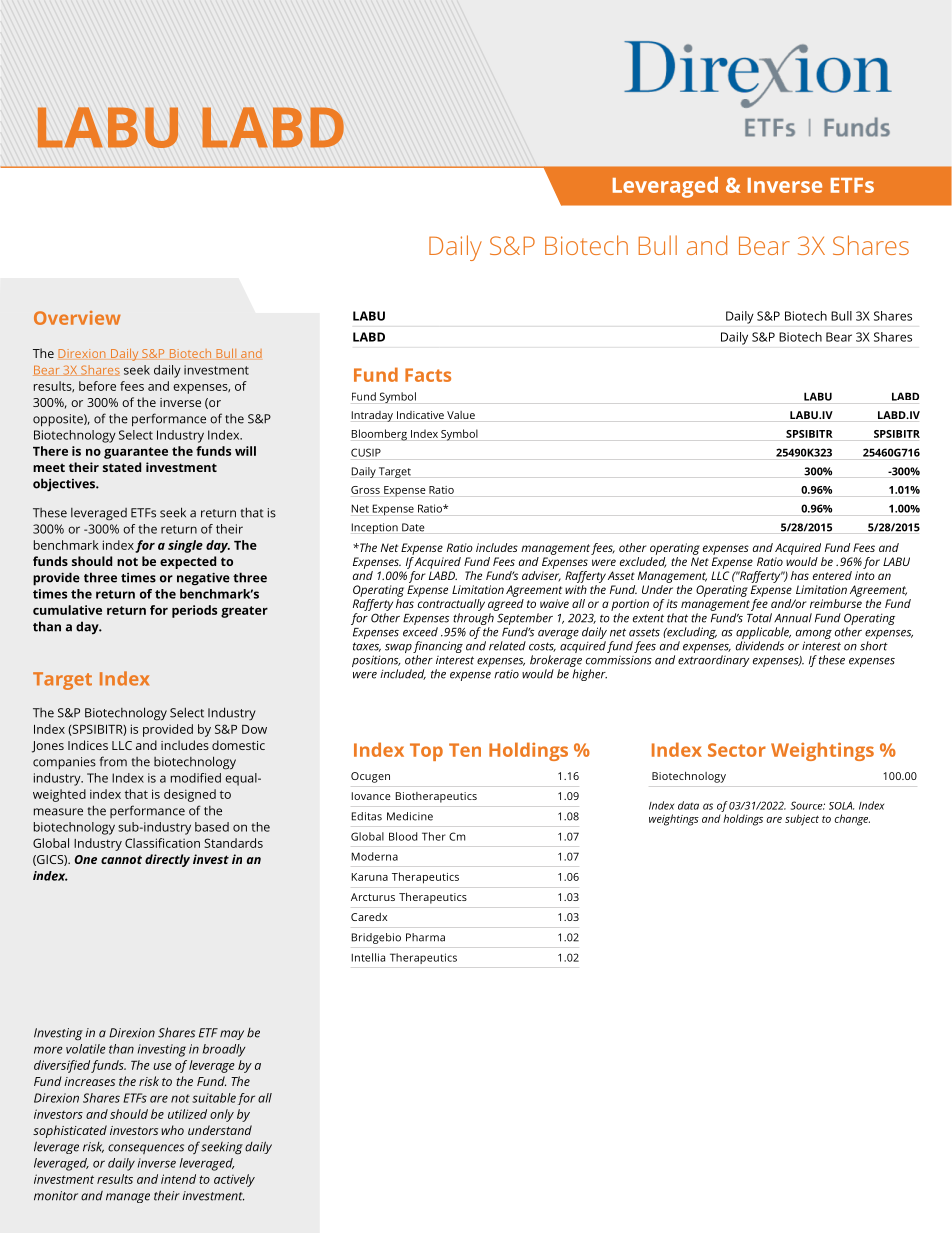  I want to click on Value, so click(461, 415).
